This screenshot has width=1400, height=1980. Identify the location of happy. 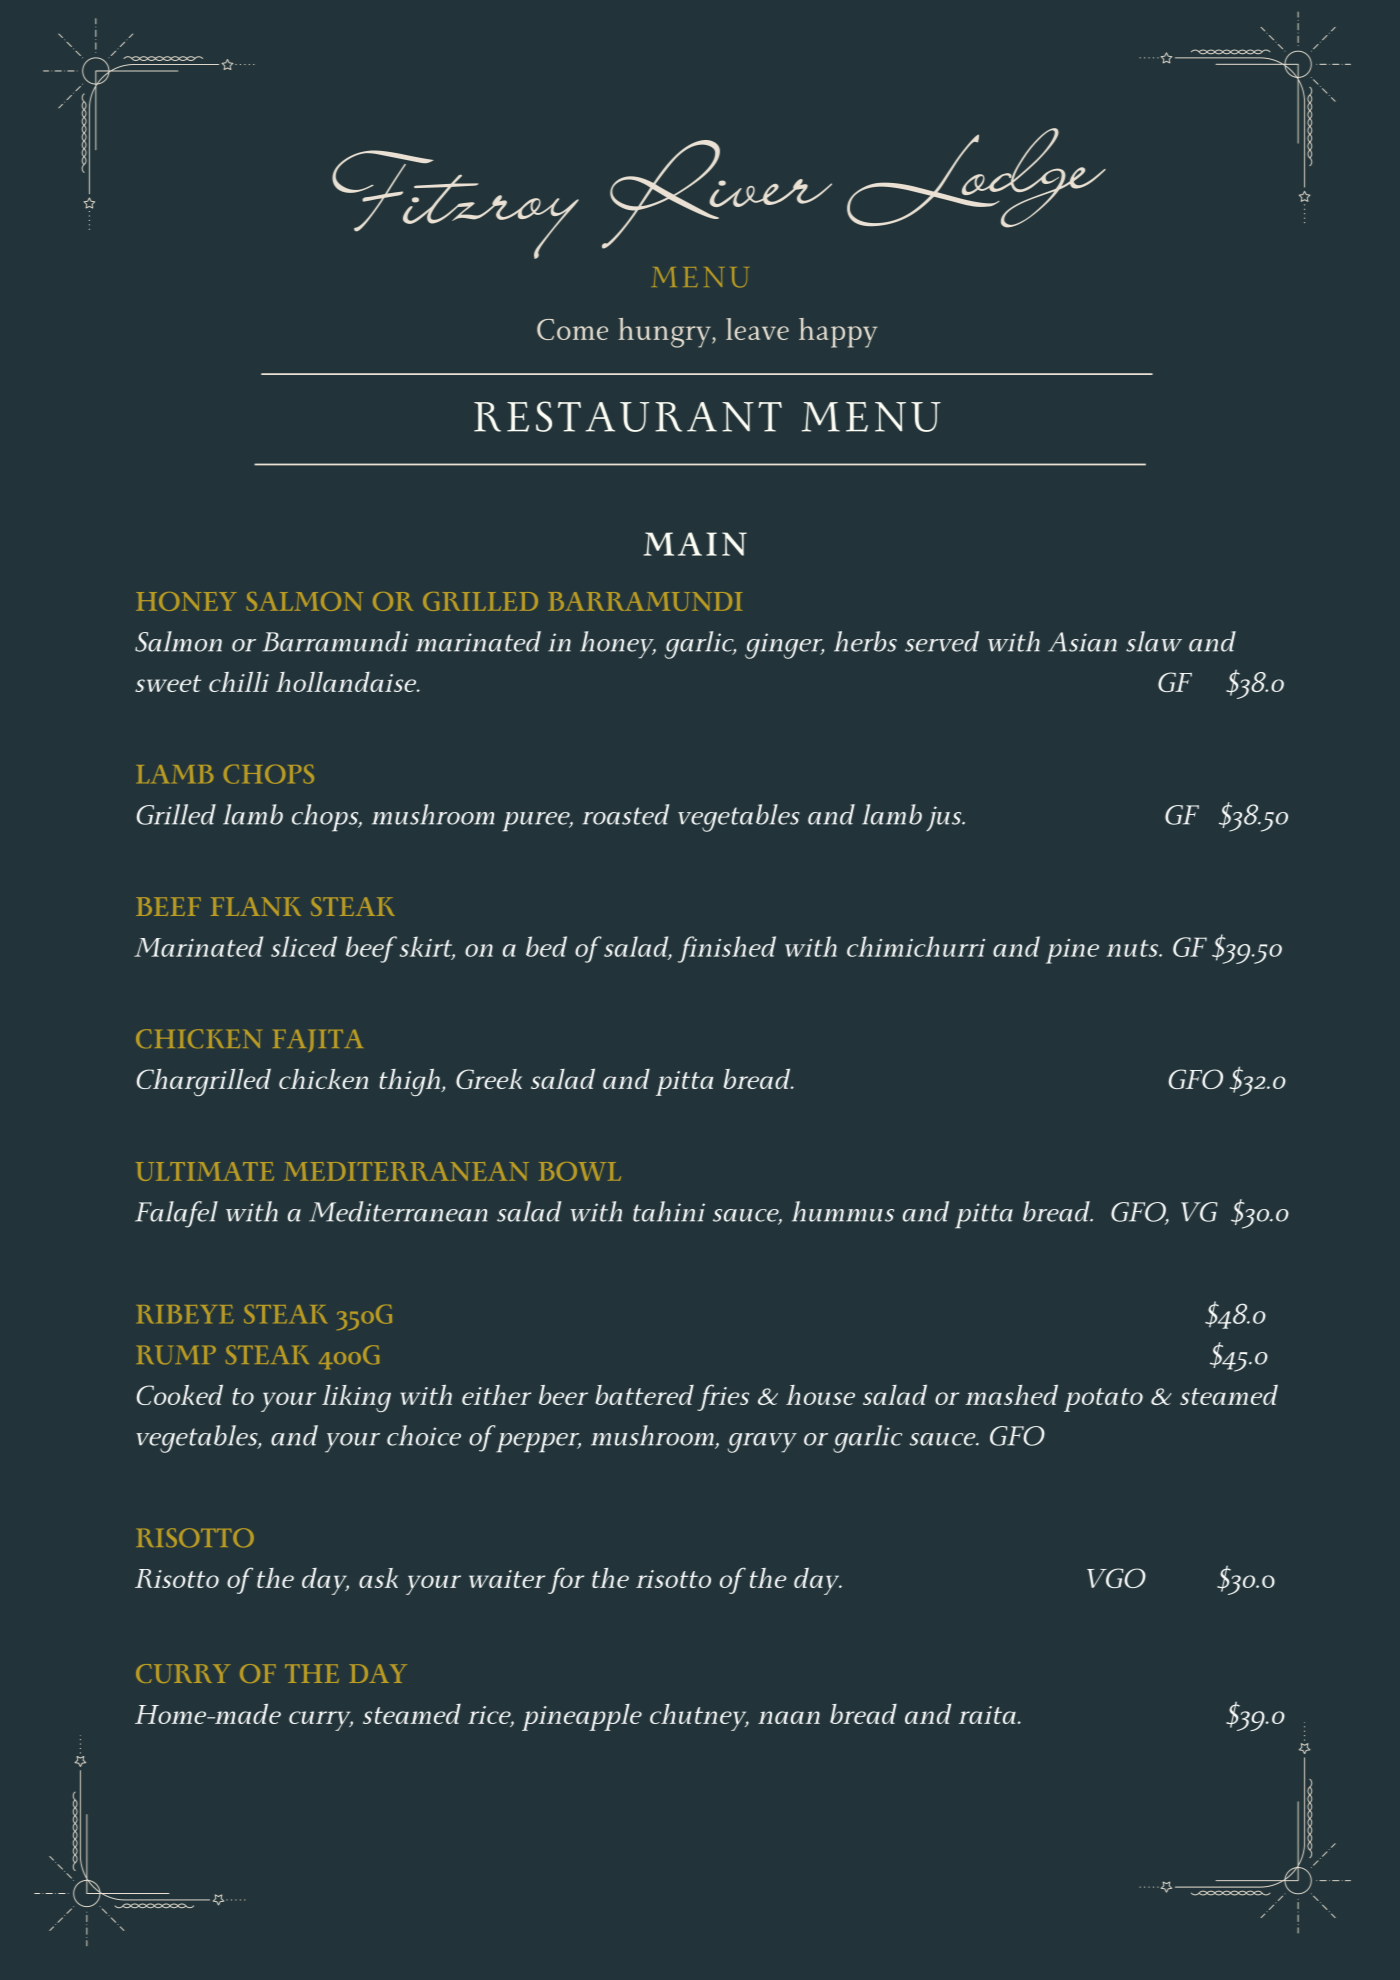
(838, 333).
